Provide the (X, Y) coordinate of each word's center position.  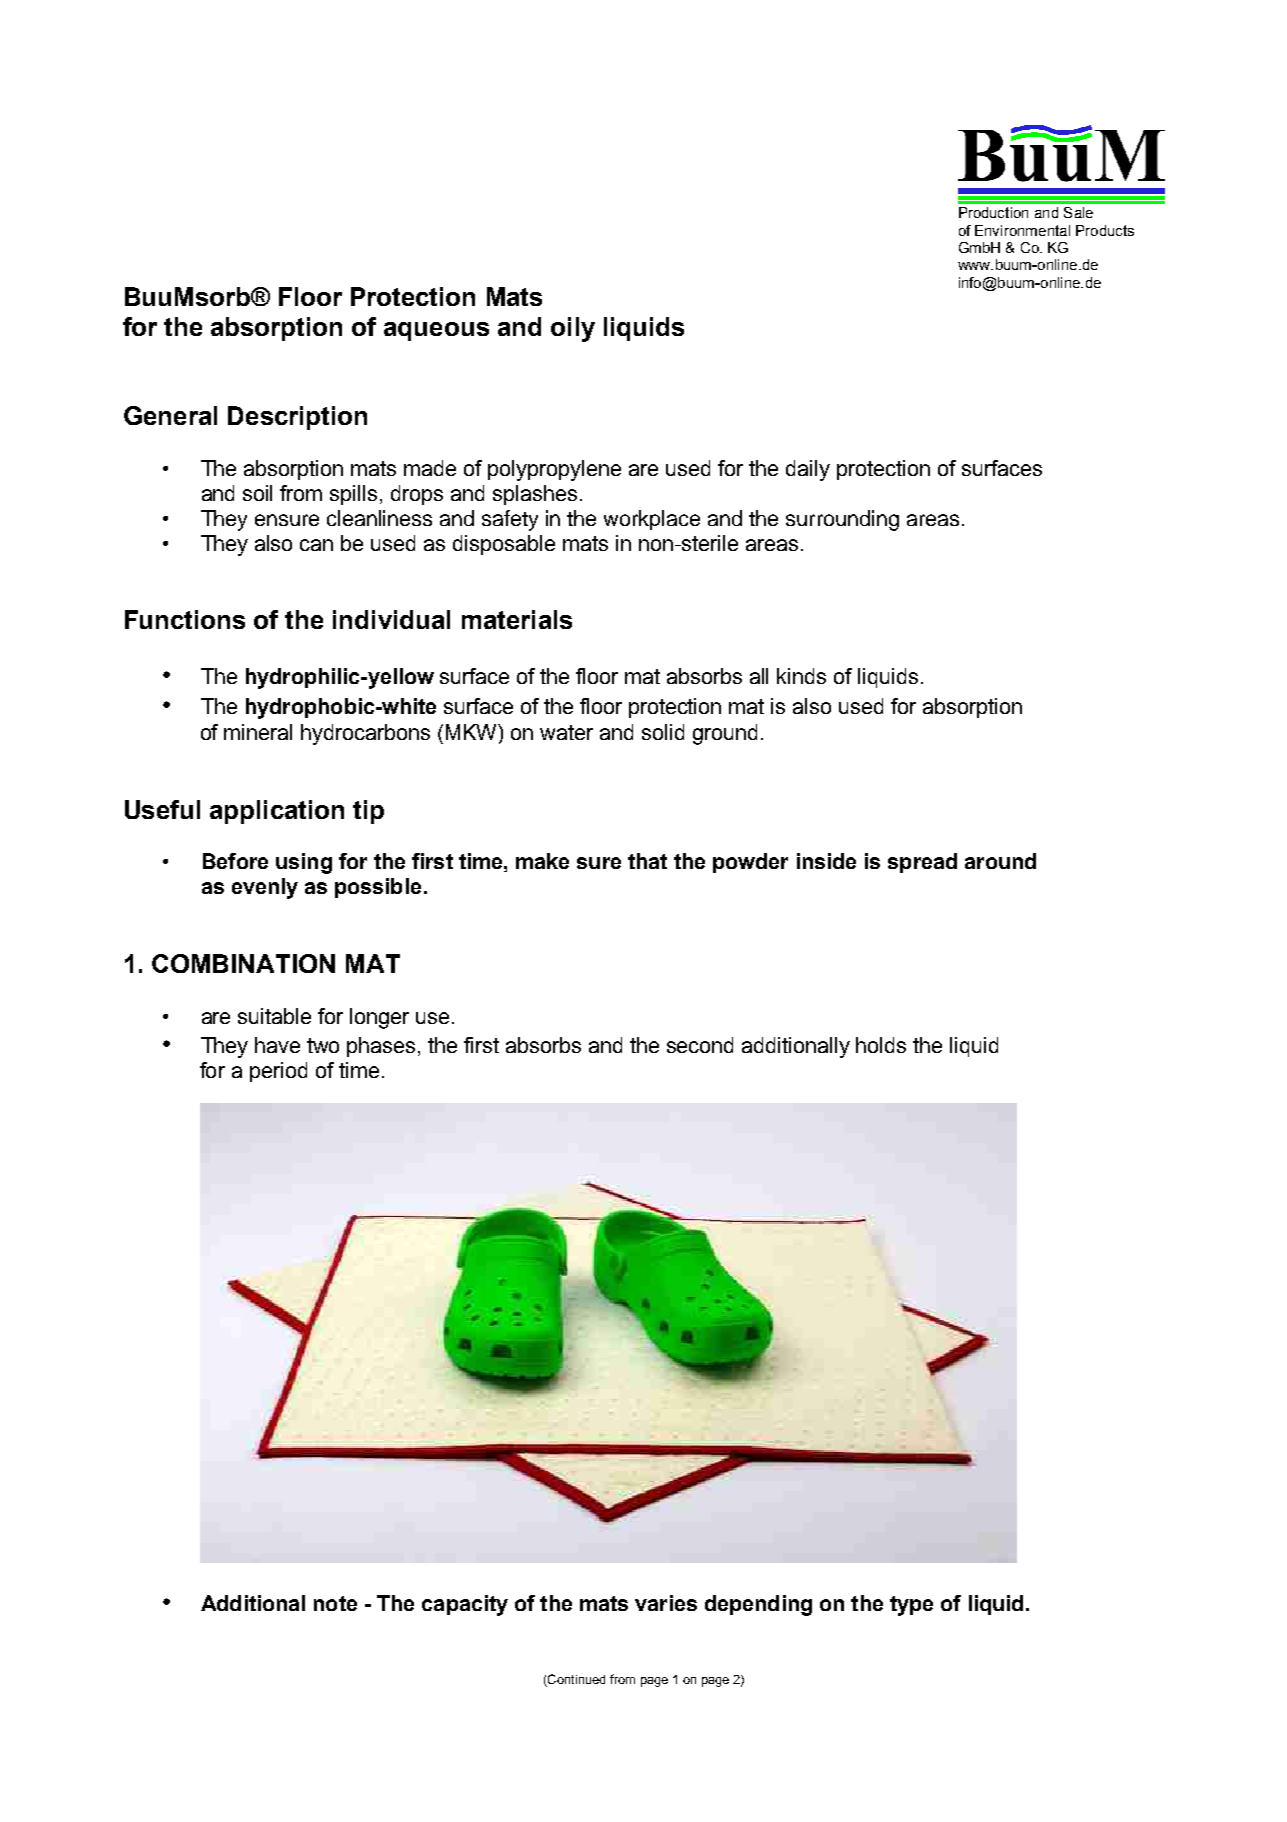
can (316, 545)
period (278, 1072)
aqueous (436, 331)
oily (573, 329)
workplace (652, 520)
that (647, 861)
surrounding (842, 520)
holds (881, 1045)
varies (666, 1603)
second (700, 1045)
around (1000, 861)
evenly (265, 888)
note (335, 1603)
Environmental (1022, 230)
